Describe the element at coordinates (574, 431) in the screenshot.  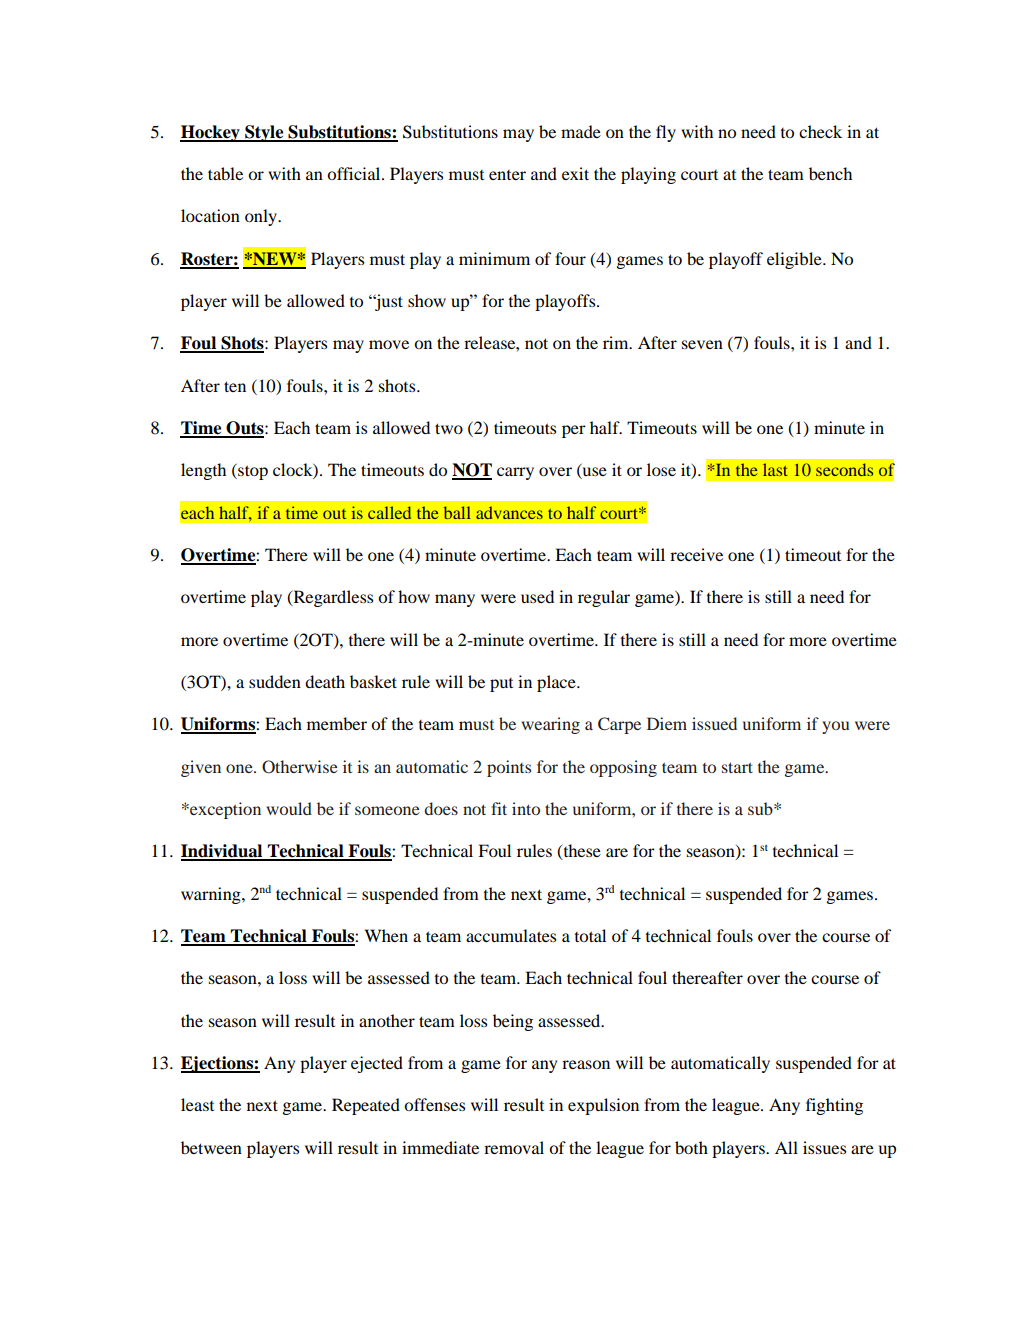
I see `per` at that location.
